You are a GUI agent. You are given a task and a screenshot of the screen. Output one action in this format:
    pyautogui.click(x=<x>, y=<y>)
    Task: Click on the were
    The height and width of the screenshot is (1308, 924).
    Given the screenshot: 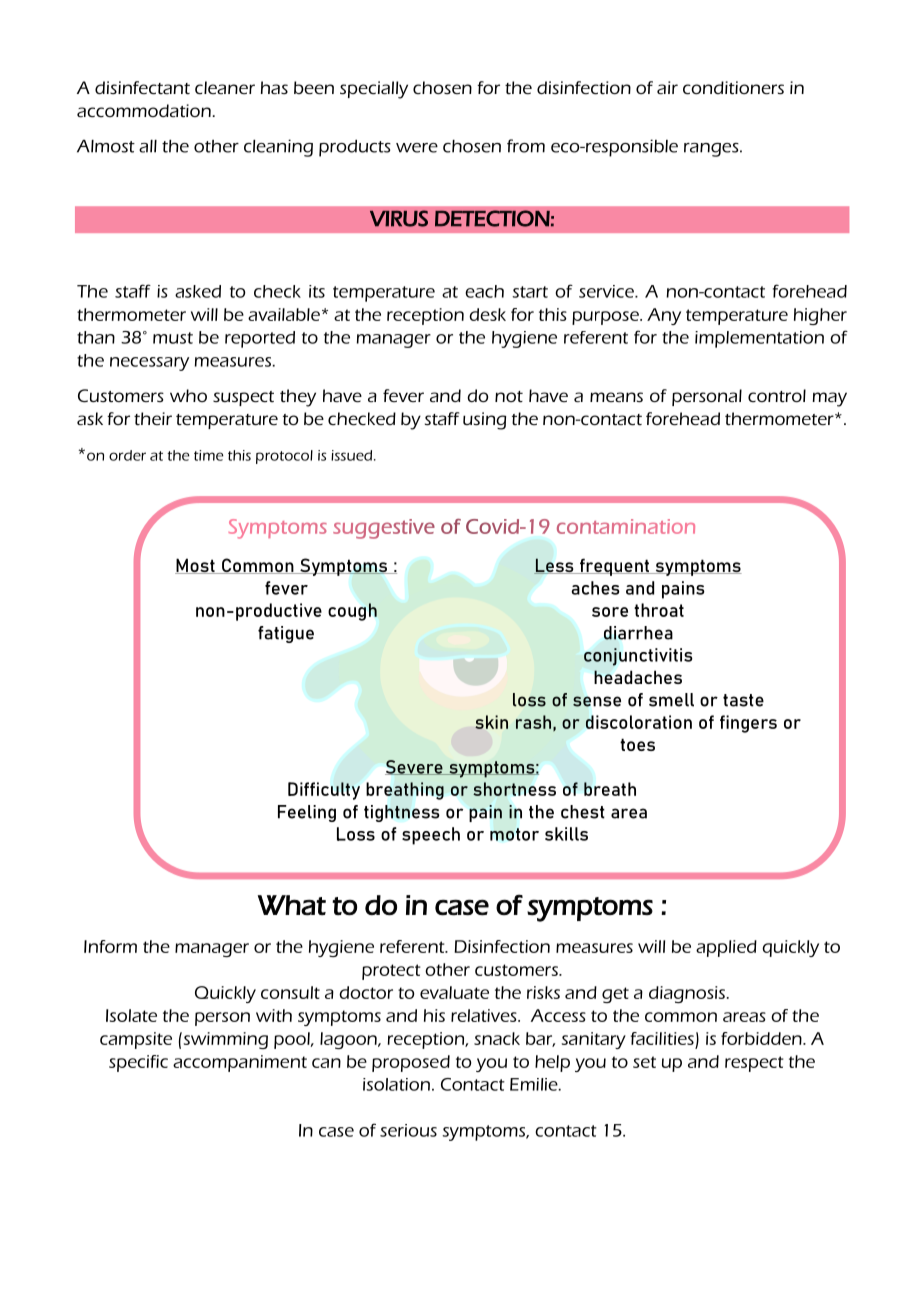 What is the action you would take?
    pyautogui.click(x=417, y=148)
